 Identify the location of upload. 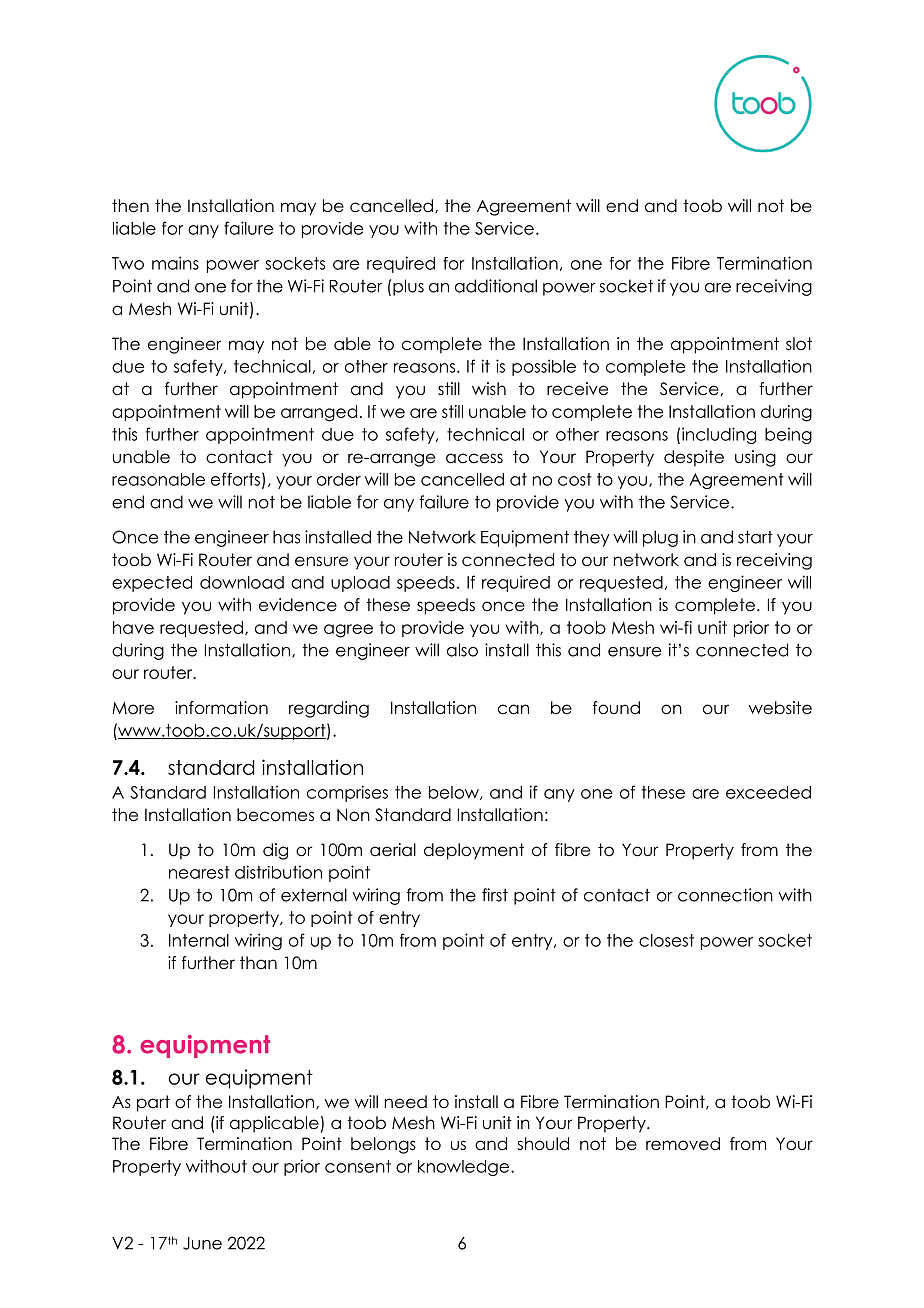
(360, 584).
